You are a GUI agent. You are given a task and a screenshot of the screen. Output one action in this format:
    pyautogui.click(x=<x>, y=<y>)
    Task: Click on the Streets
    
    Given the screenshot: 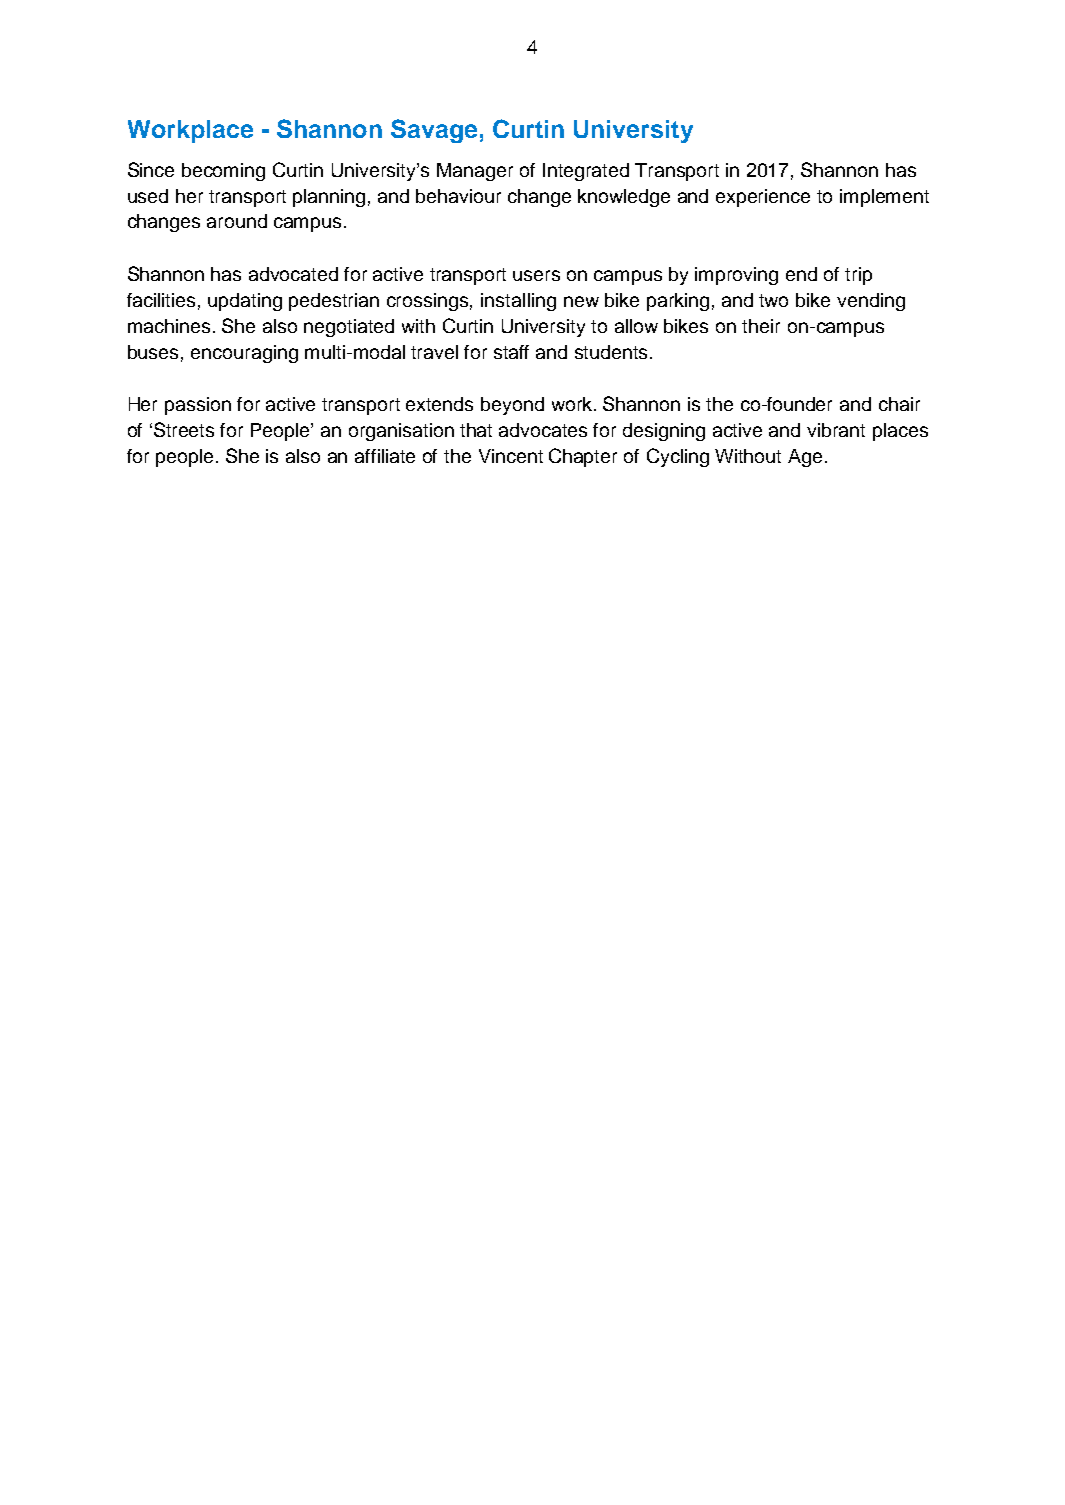 What is the action you would take?
    pyautogui.click(x=184, y=429)
